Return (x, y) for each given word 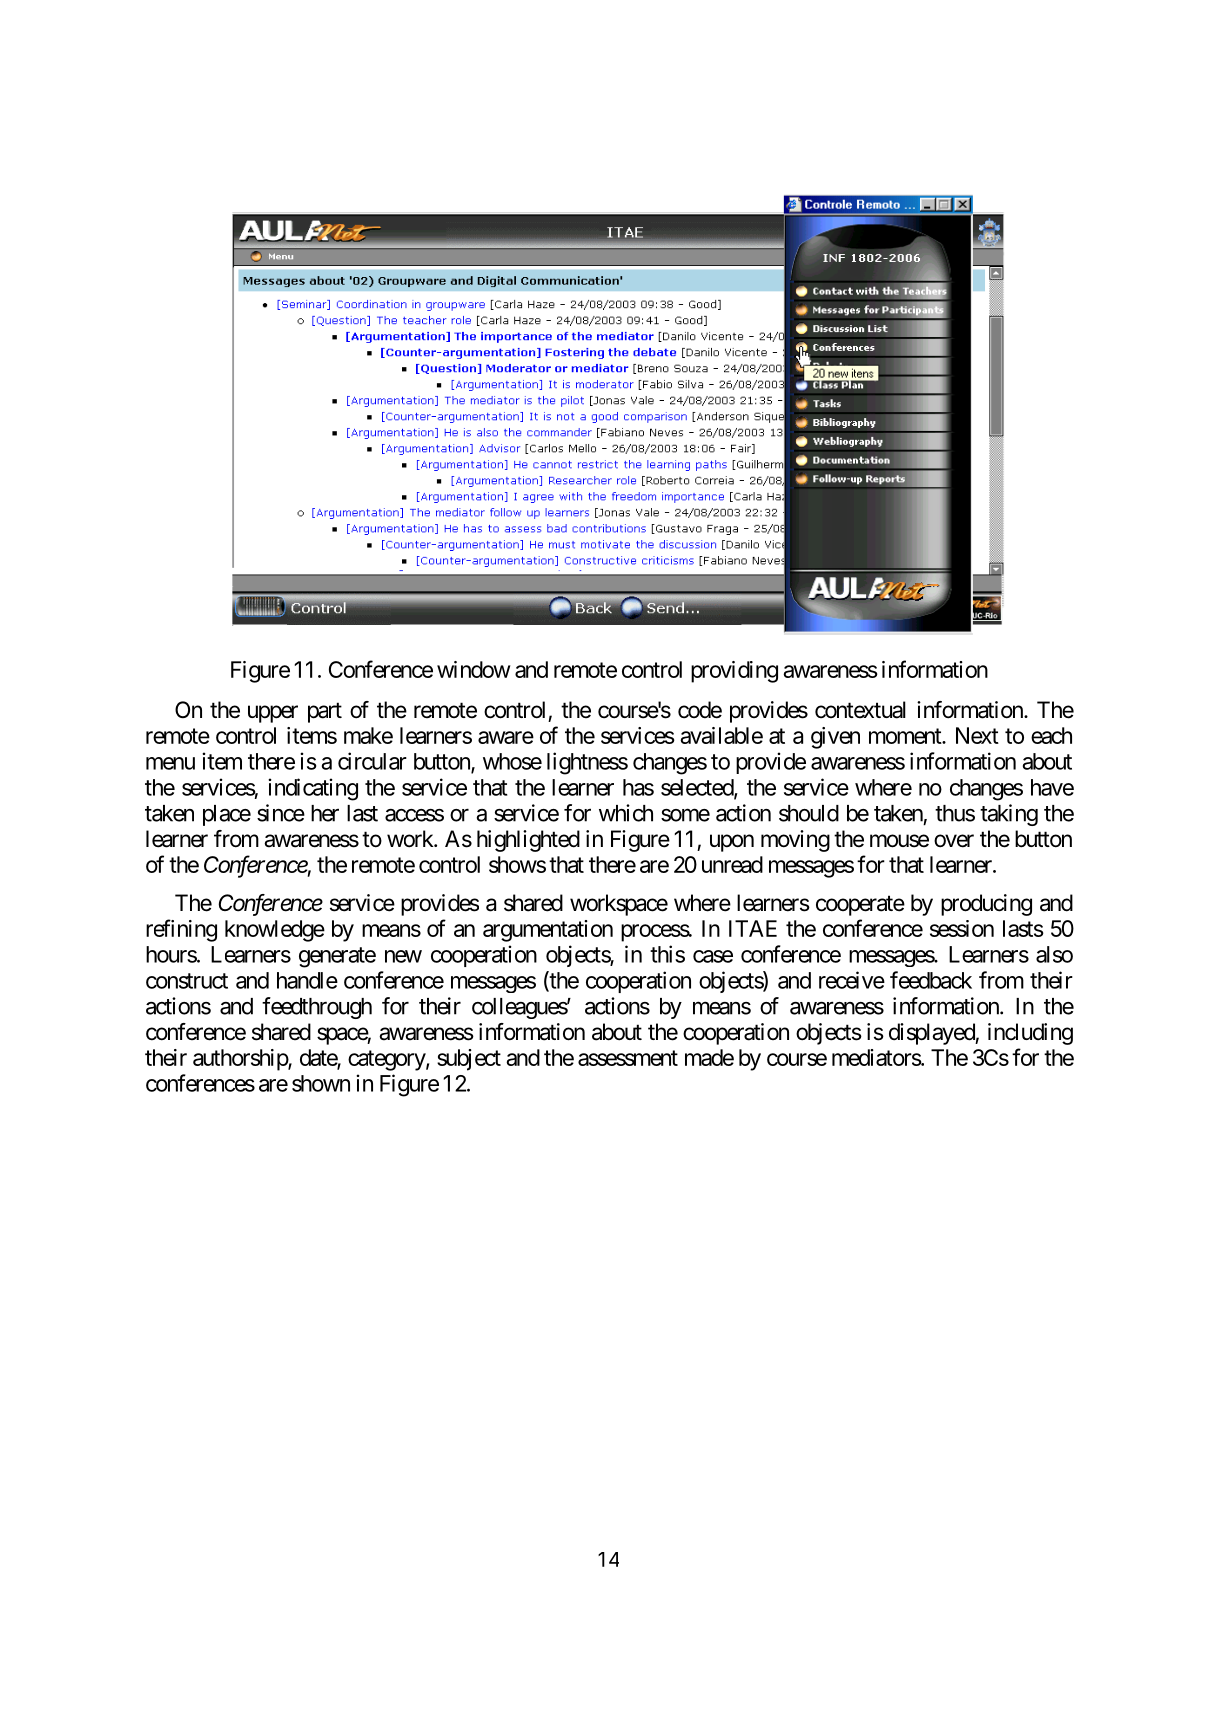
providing (734, 672)
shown (321, 1083)
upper (273, 714)
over (954, 841)
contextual (860, 710)
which (626, 813)
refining (181, 930)
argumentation (548, 931)
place (227, 815)
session (962, 928)
